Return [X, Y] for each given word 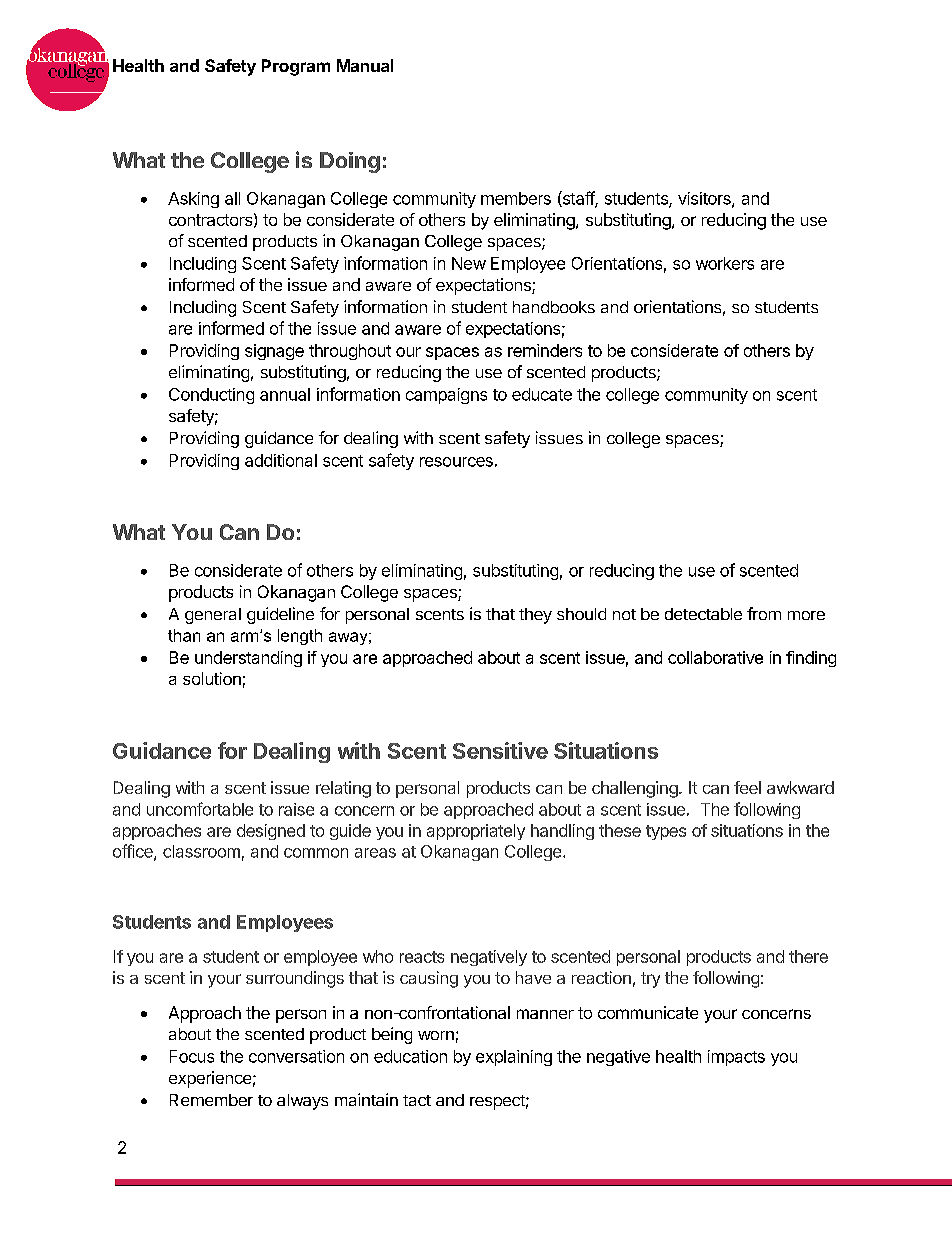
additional [281, 460]
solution [212, 678]
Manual [365, 65]
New [469, 263]
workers [725, 263]
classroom [201, 851]
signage [274, 352]
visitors [705, 199]
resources [456, 462]
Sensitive [500, 750]
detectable [703, 614]
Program [296, 67]
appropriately [476, 832]
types [666, 832]
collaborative [715, 657]
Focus [192, 1056]
